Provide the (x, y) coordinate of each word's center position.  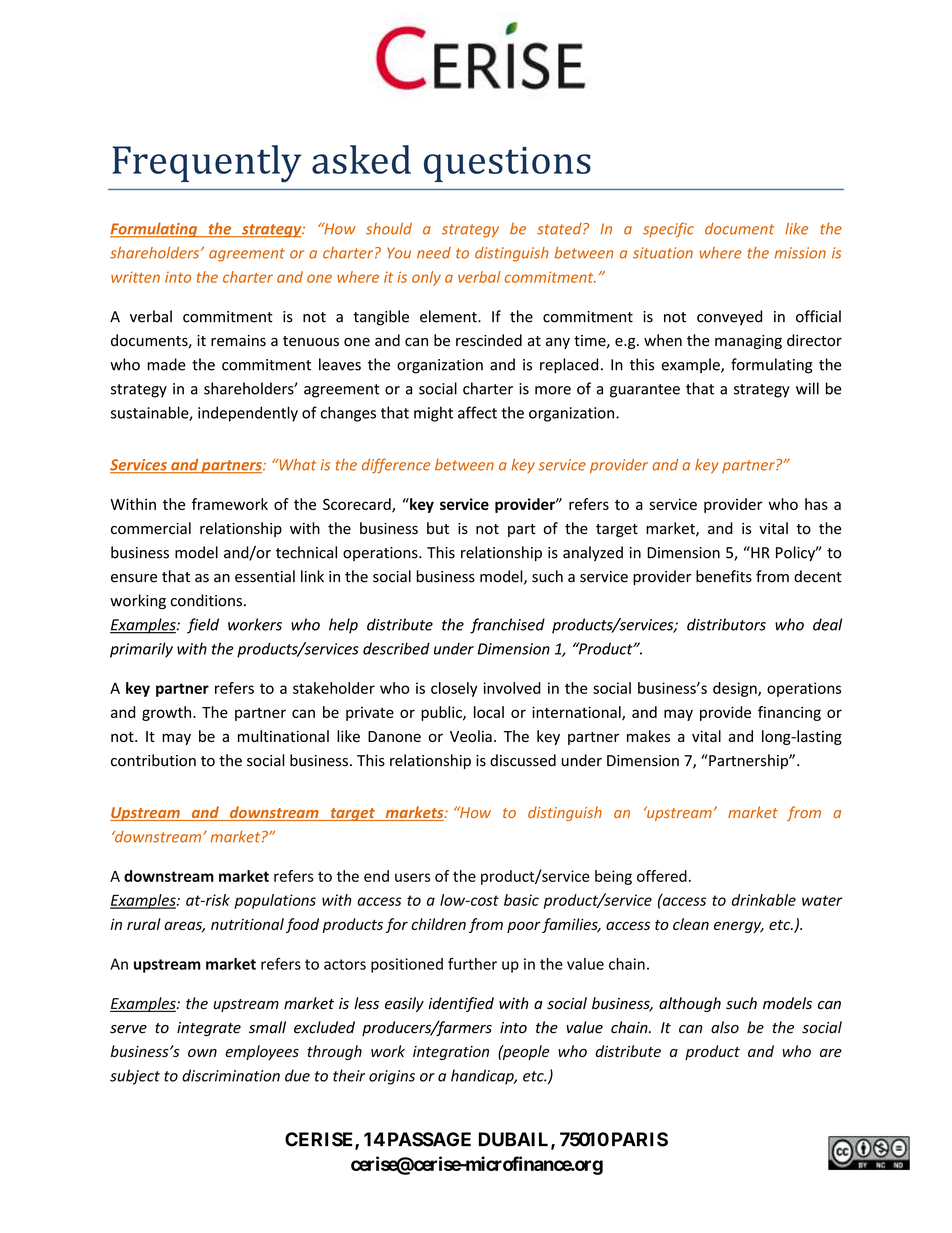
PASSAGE (429, 1139)
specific (668, 230)
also (725, 1027)
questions (507, 164)
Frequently (207, 163)
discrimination (231, 1075)
